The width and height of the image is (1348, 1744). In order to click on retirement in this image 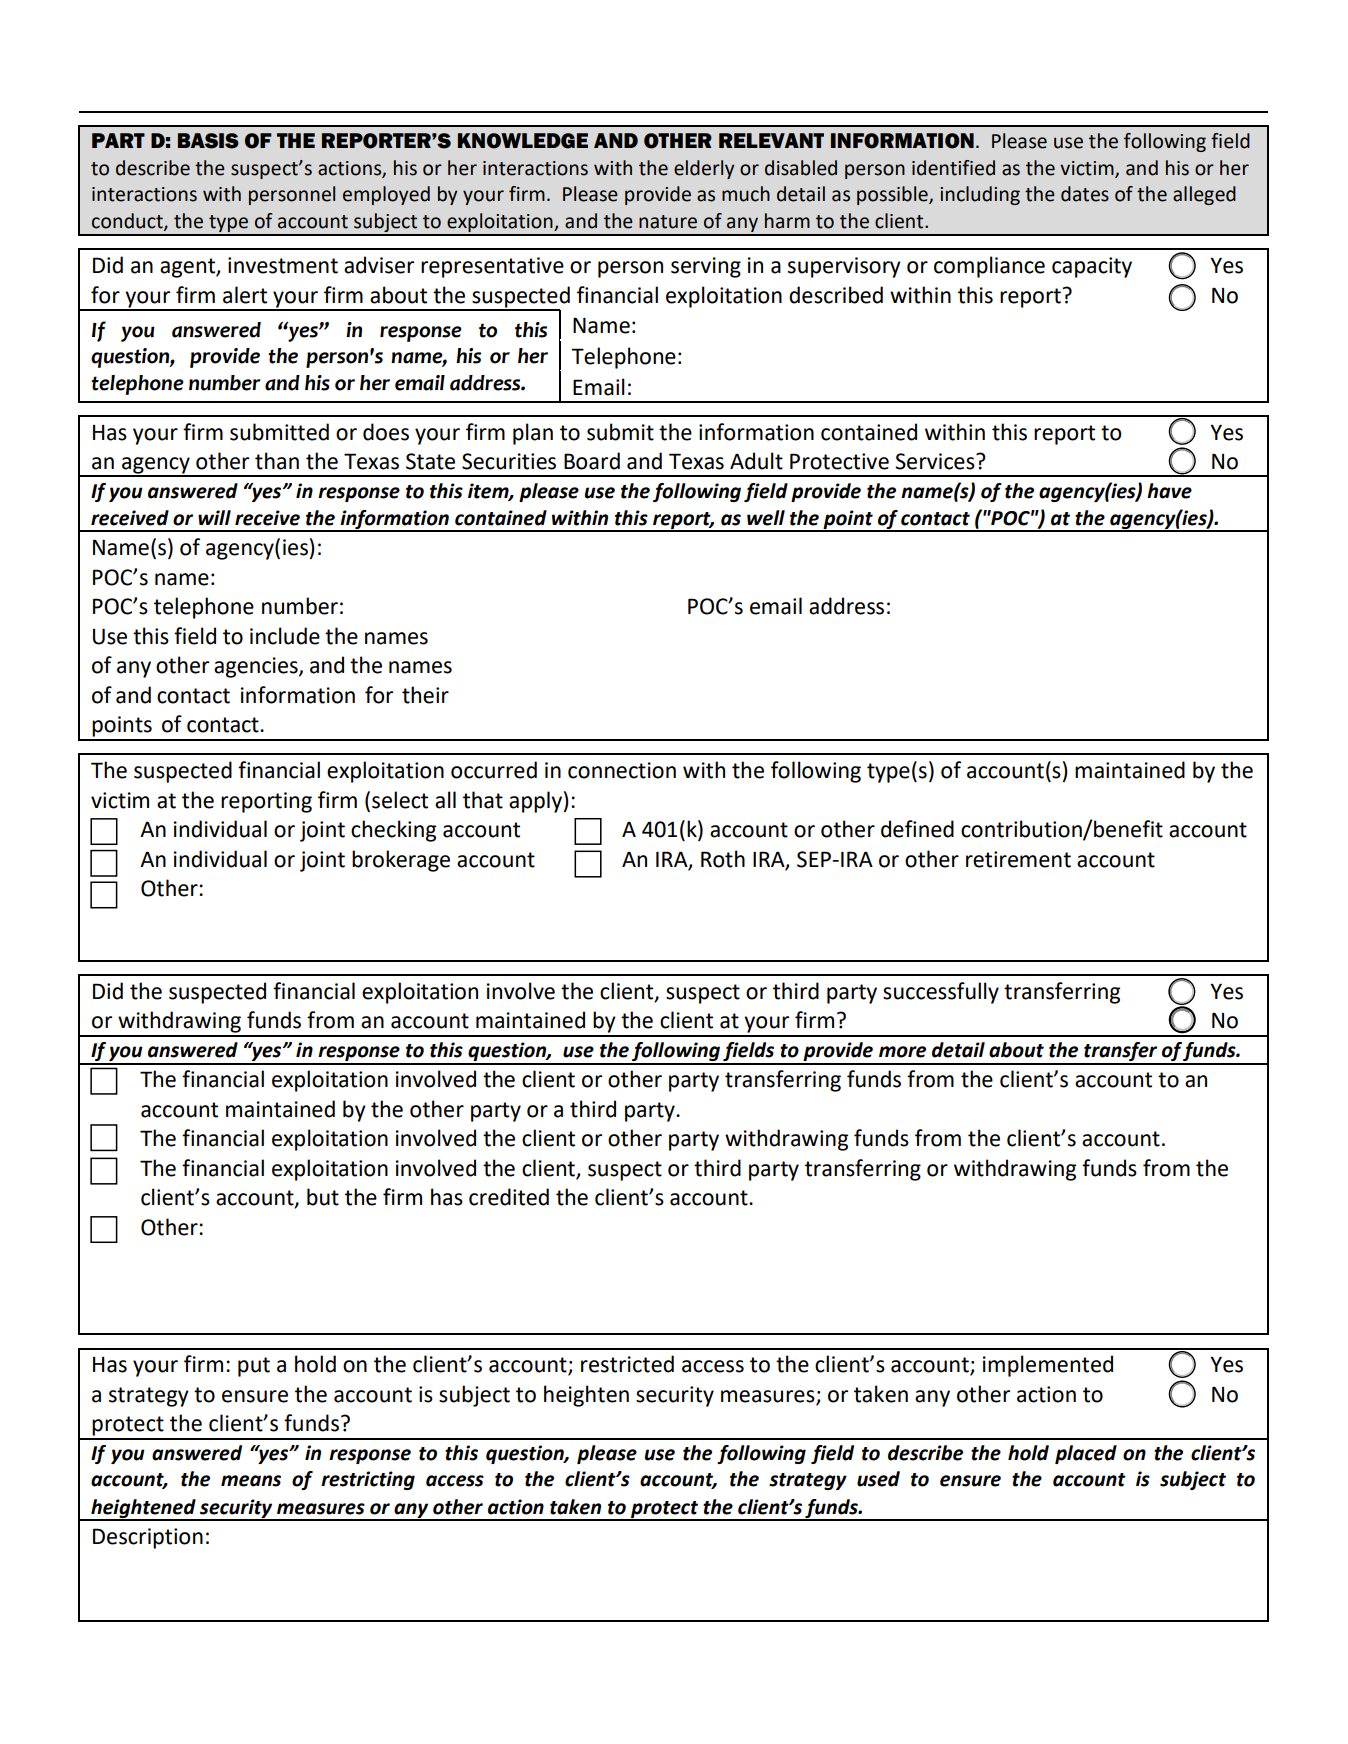, I will do `click(1018, 859)`.
